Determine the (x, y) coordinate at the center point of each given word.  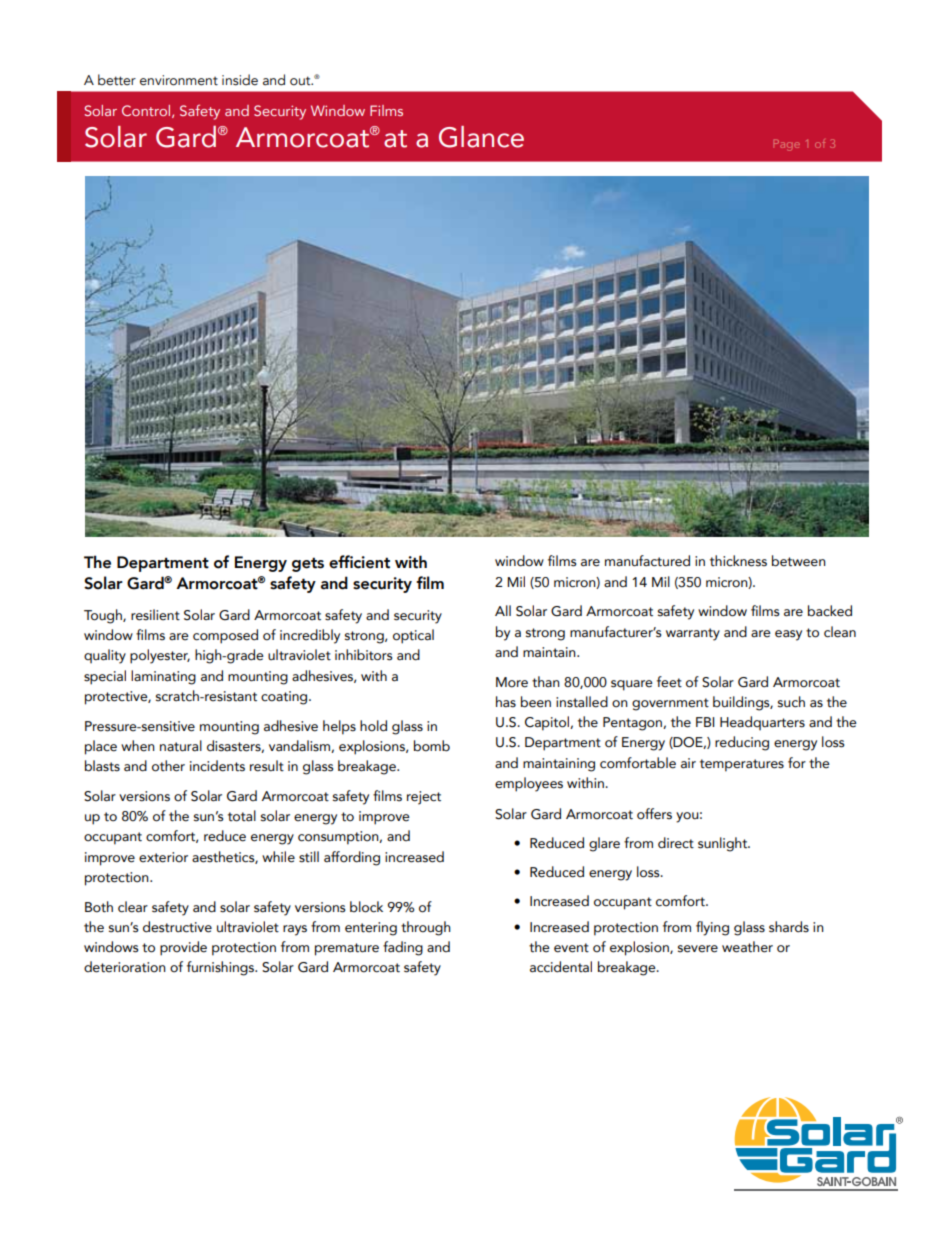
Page (787, 145)
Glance (481, 137)
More (512, 682)
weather (747, 947)
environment (179, 80)
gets (308, 564)
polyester (160, 656)
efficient (359, 562)
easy (788, 635)
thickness (738, 561)
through (426, 928)
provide (183, 948)
